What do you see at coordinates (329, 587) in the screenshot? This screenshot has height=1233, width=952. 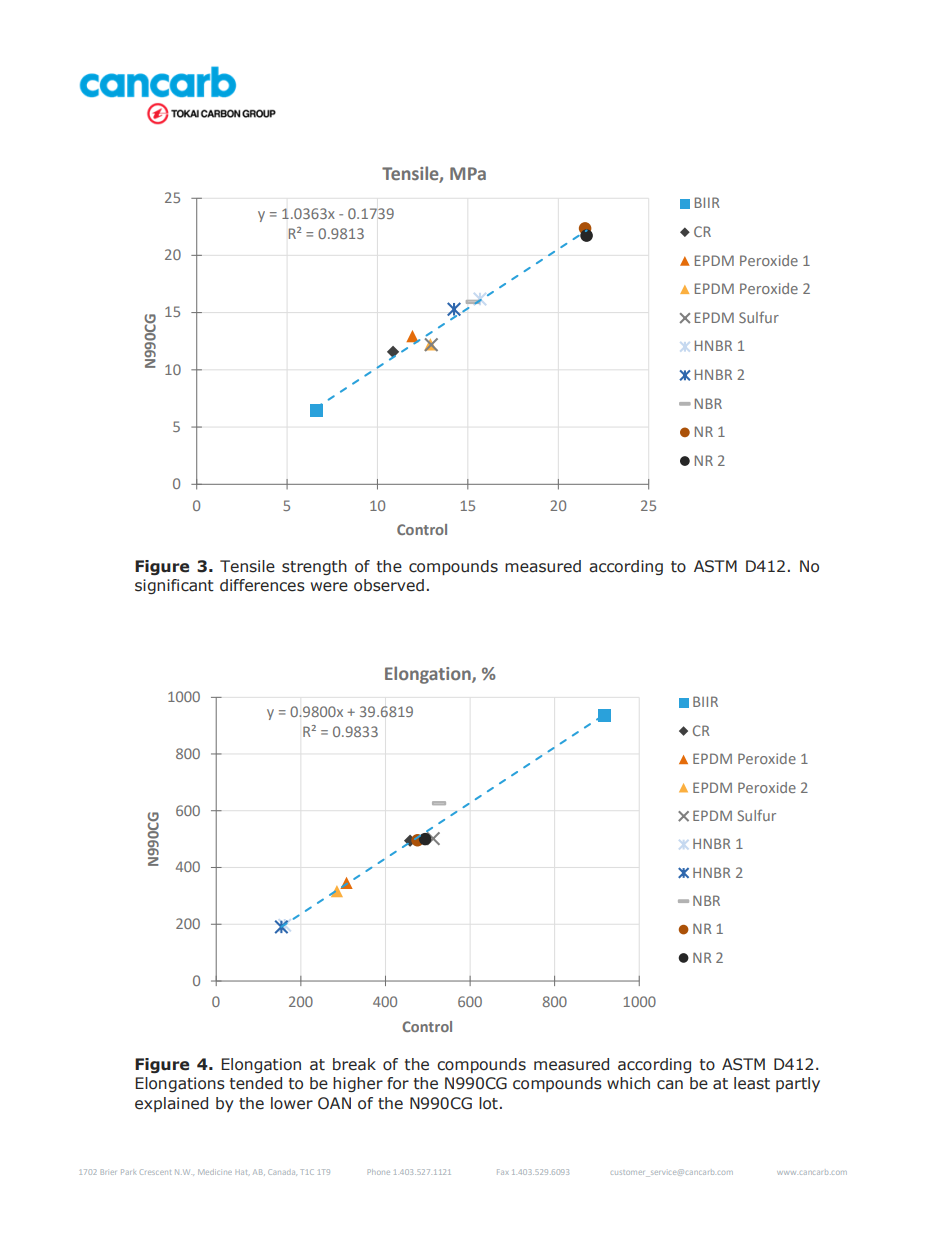 I see `were` at bounding box center [329, 587].
